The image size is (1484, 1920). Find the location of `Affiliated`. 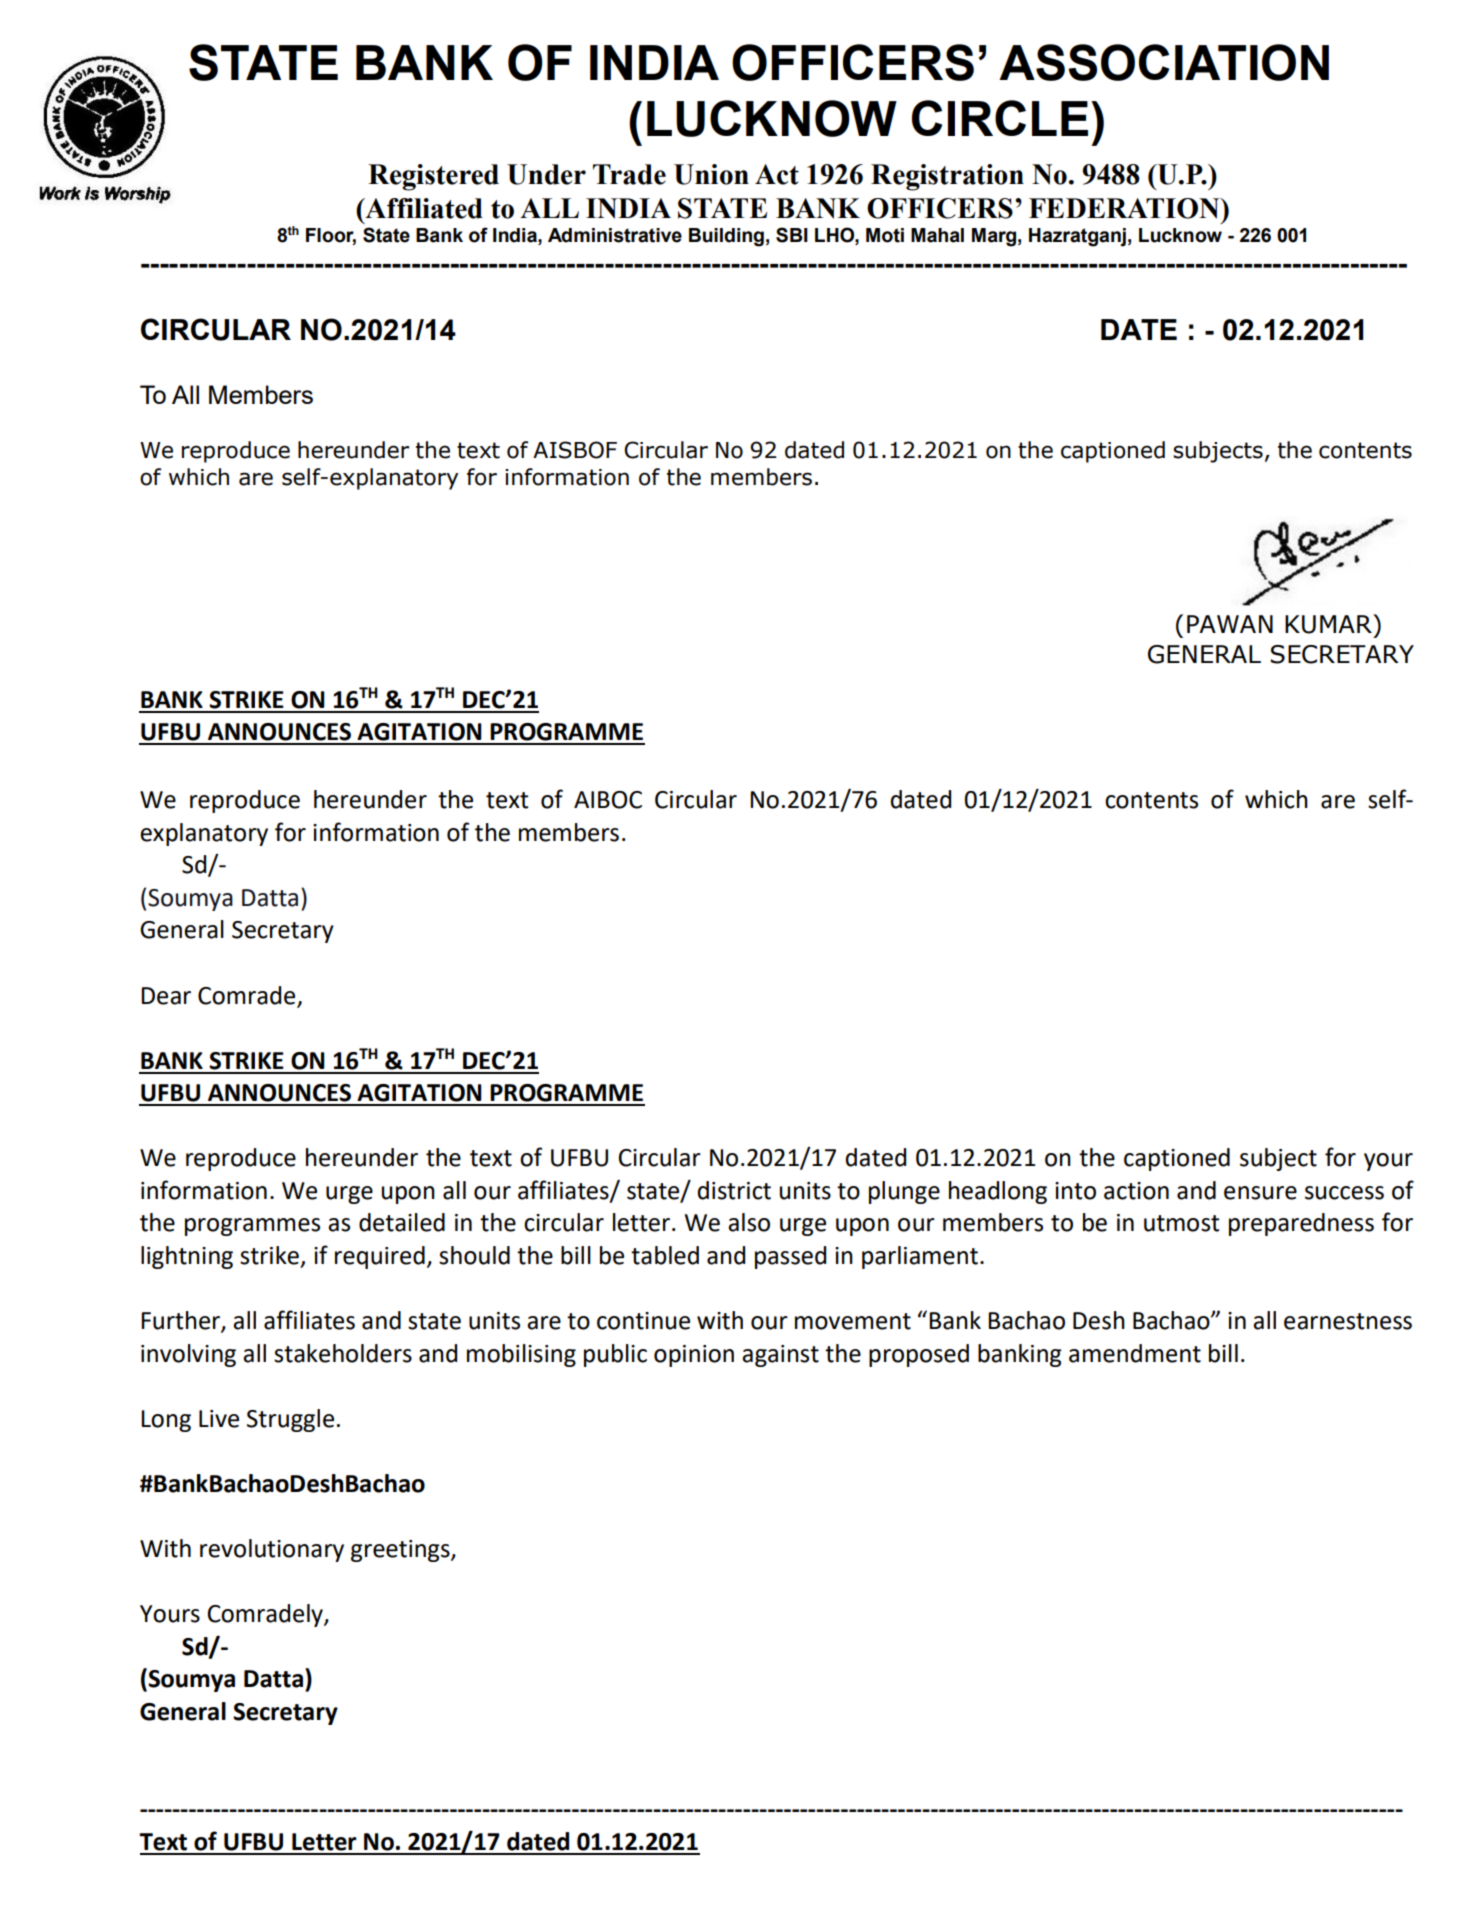

Affiliated is located at coordinates (423, 208).
